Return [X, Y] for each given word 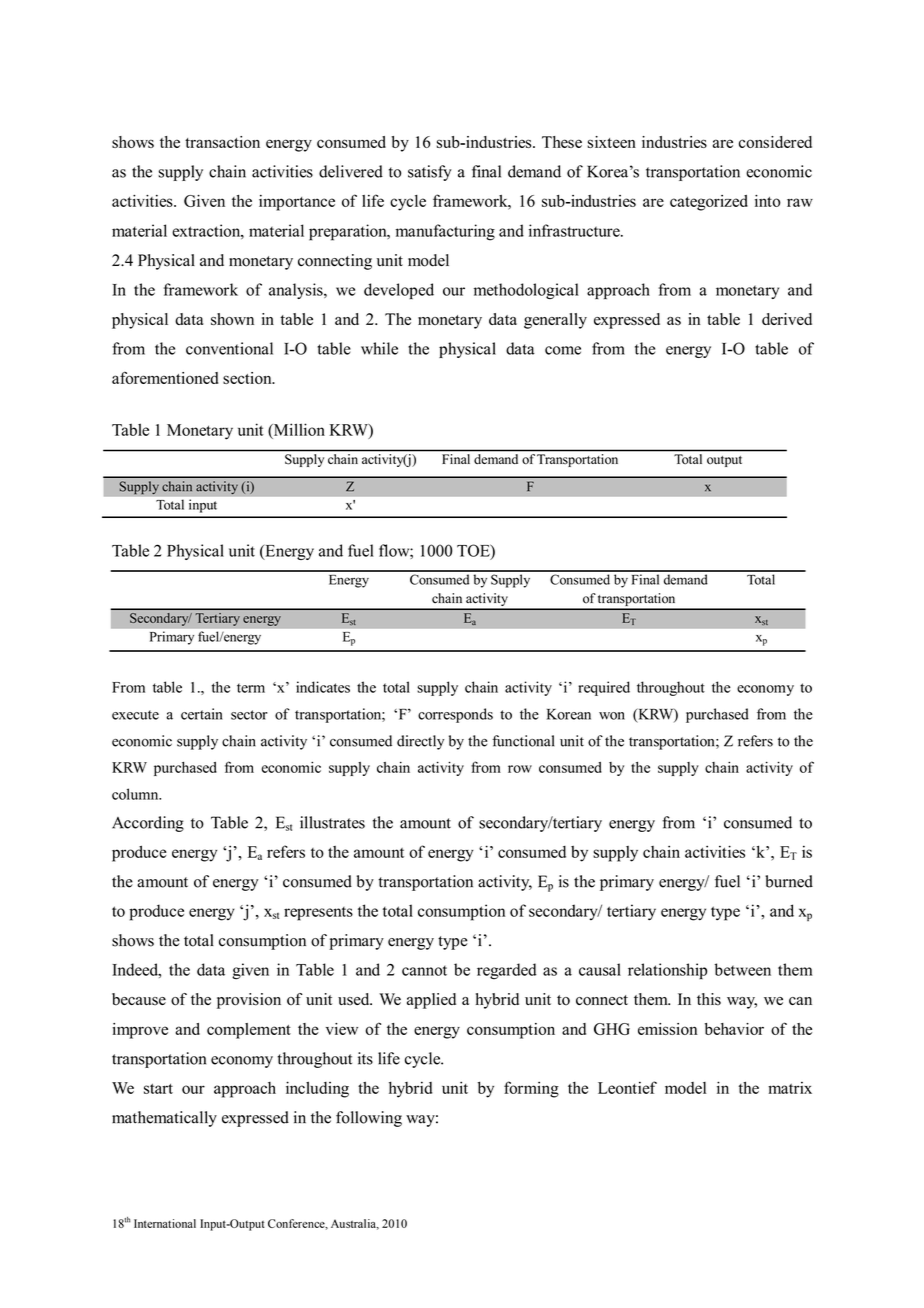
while [379, 348]
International [165, 1223]
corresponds [455, 715]
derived [787, 319]
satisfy [430, 173]
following [369, 1119]
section [248, 378]
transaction [222, 142]
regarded [507, 971]
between [742, 969]
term [251, 688]
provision [249, 1001]
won [612, 716]
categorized [709, 203]
